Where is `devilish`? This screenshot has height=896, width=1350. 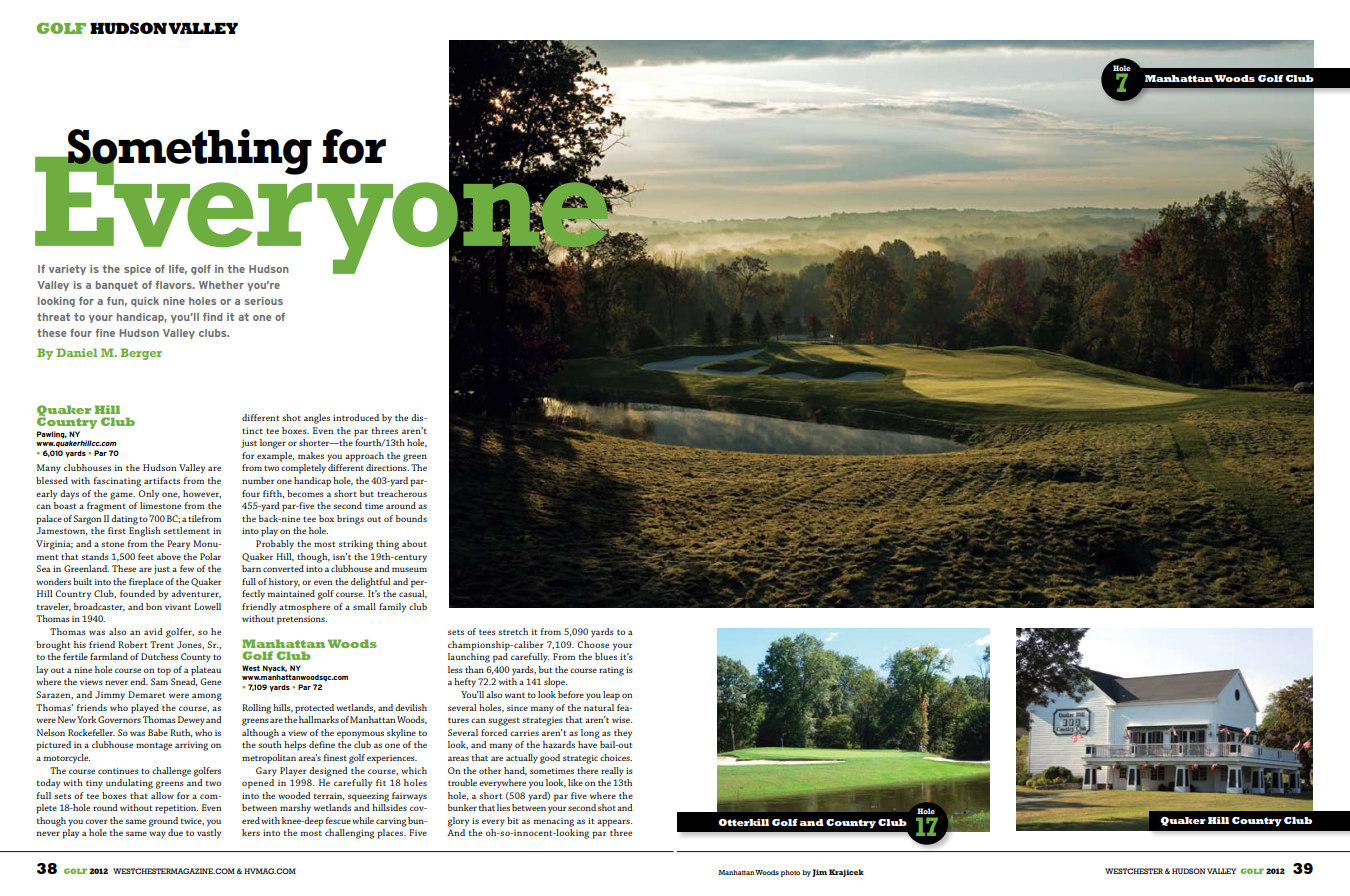
devilish is located at coordinates (411, 707).
